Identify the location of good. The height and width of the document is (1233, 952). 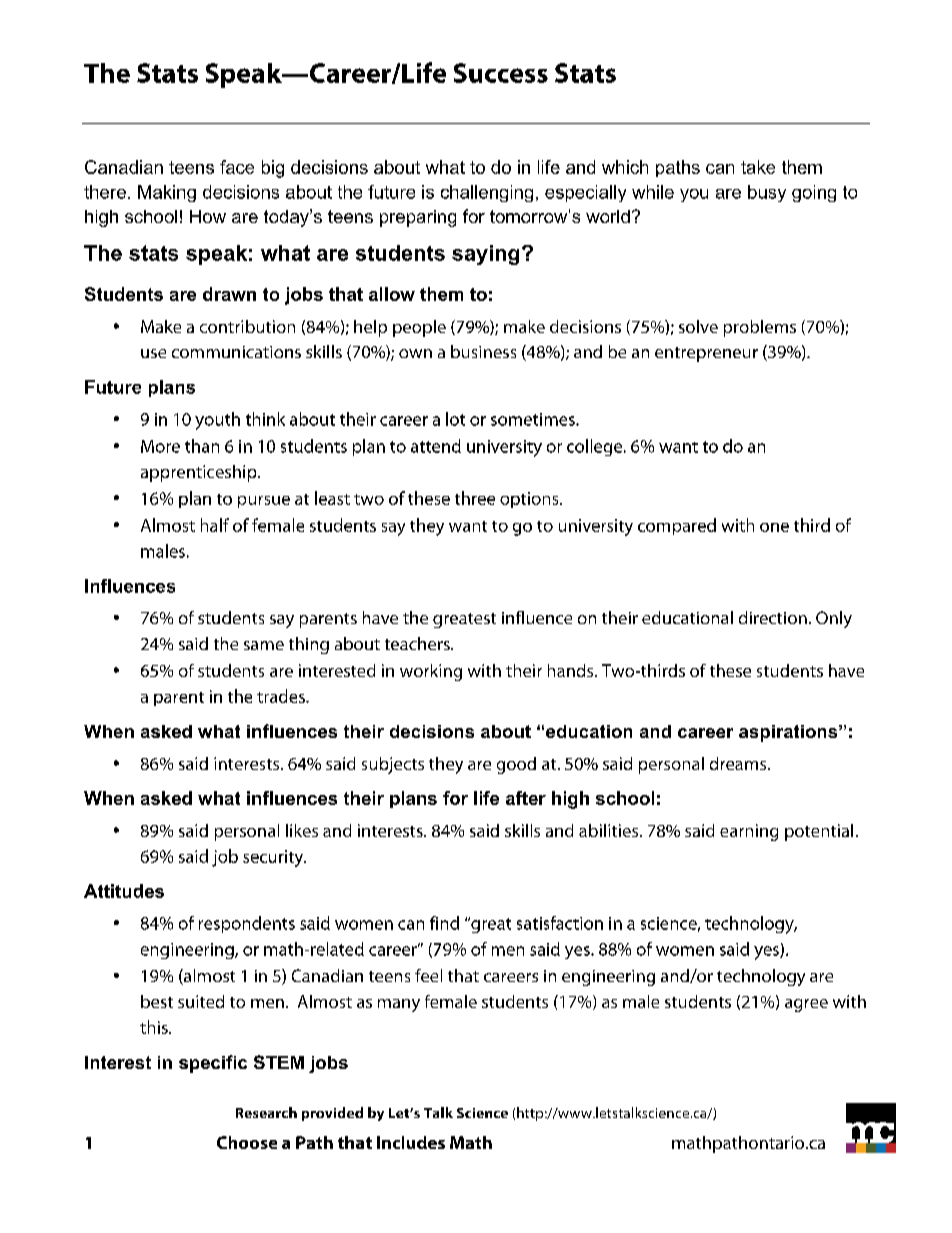
(516, 765).
